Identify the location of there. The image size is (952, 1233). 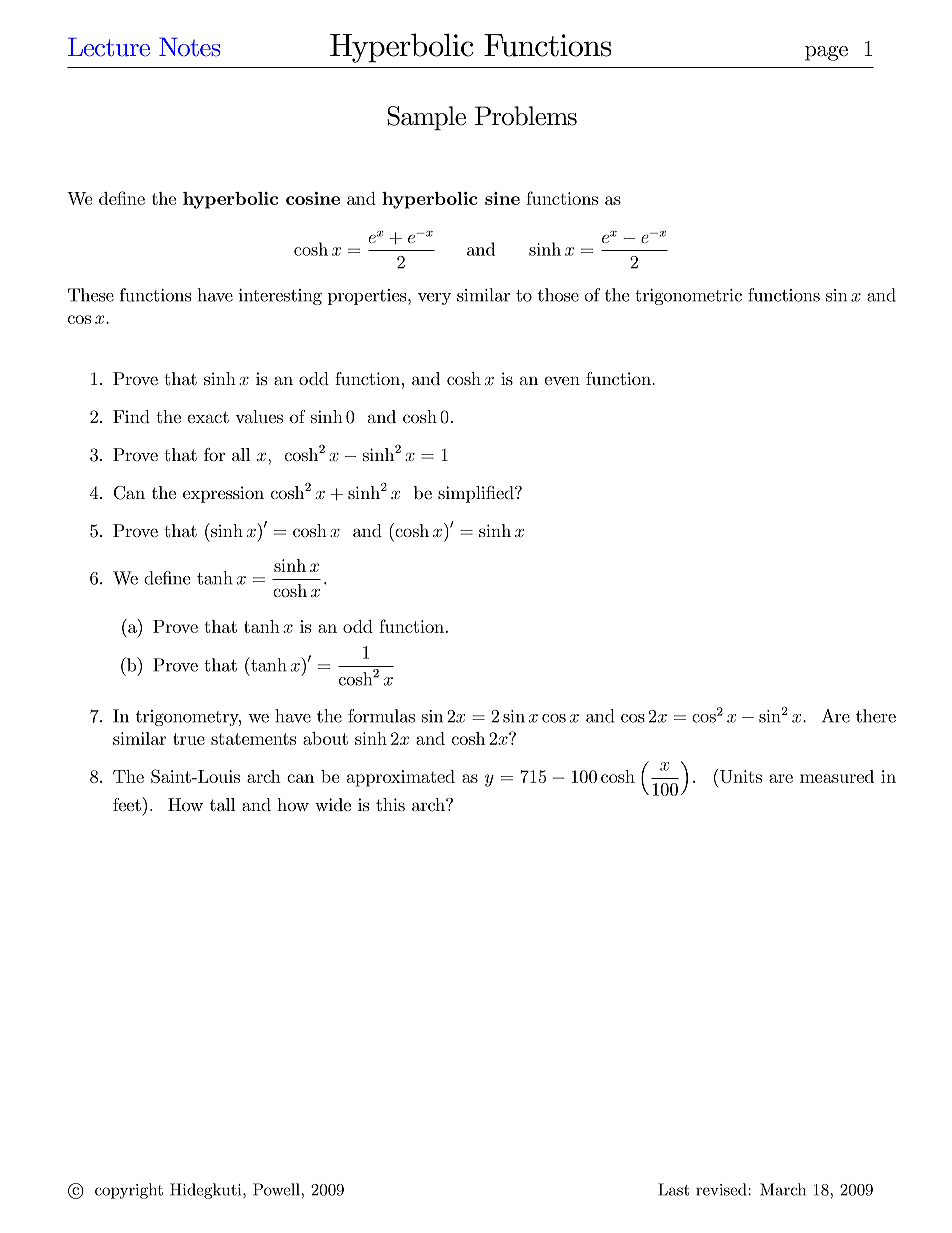
(876, 716).
